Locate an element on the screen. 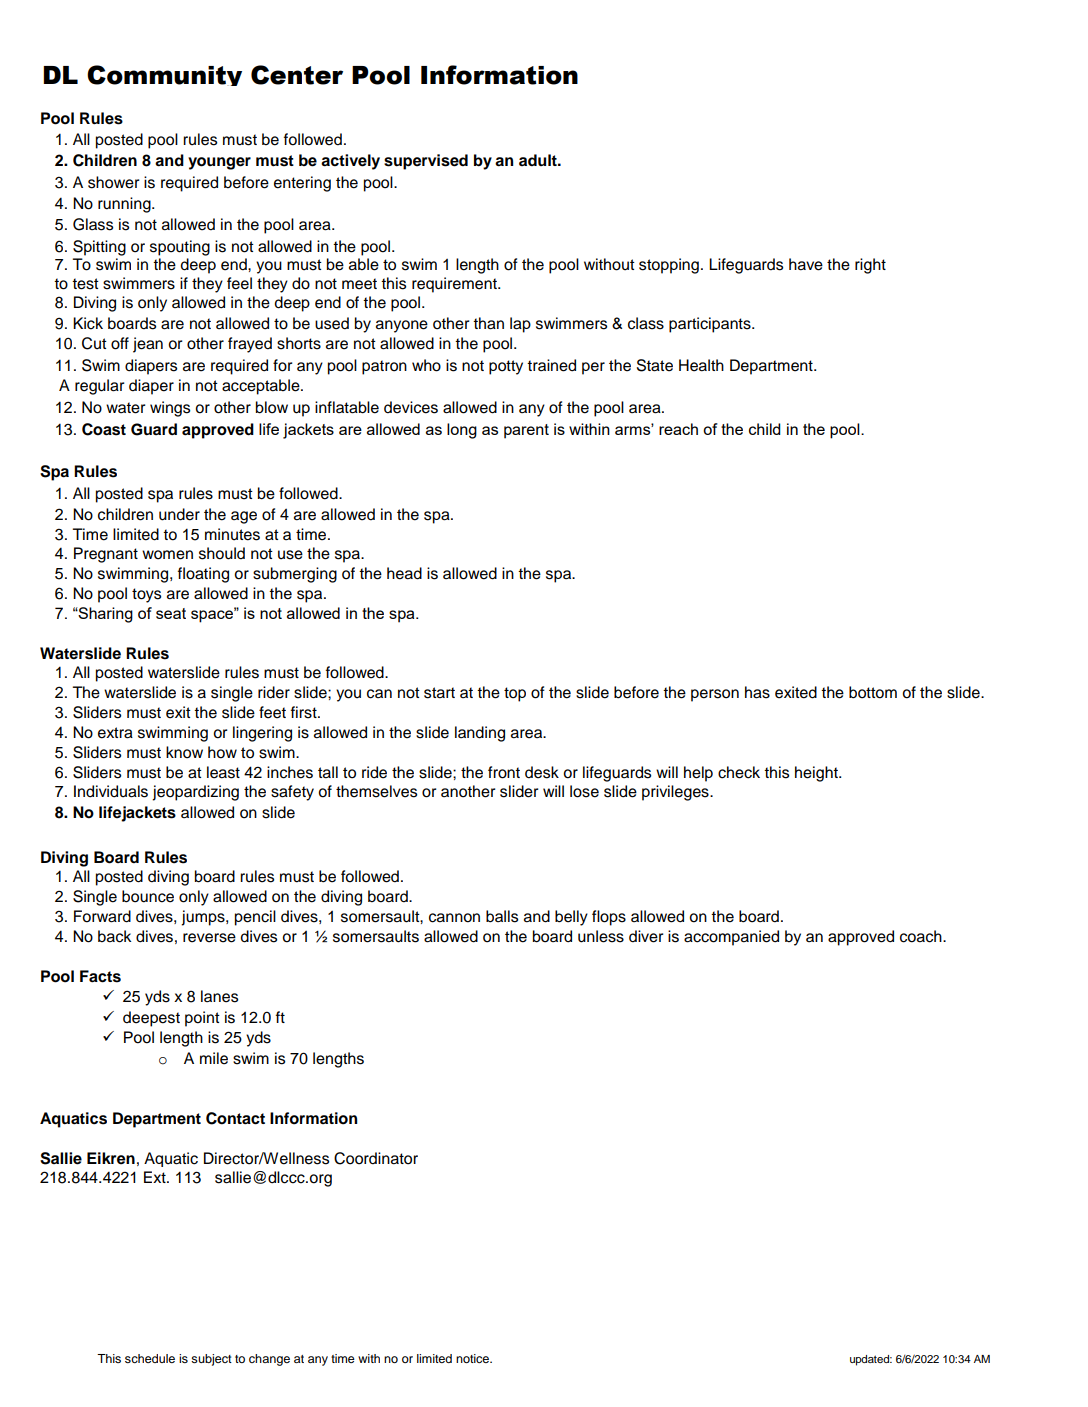  jean is located at coordinates (148, 345).
